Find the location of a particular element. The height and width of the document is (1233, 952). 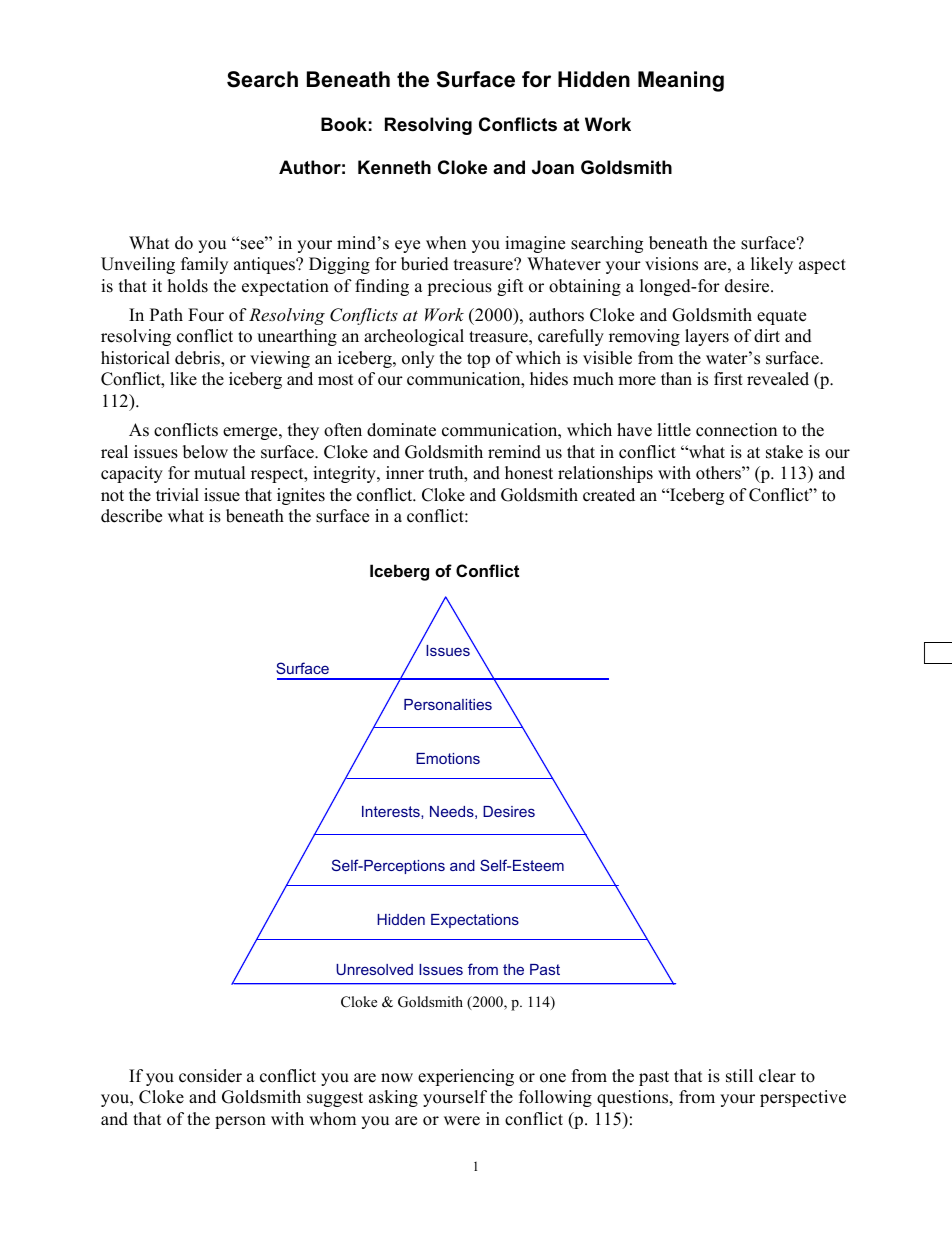

Book is located at coordinates (344, 124).
